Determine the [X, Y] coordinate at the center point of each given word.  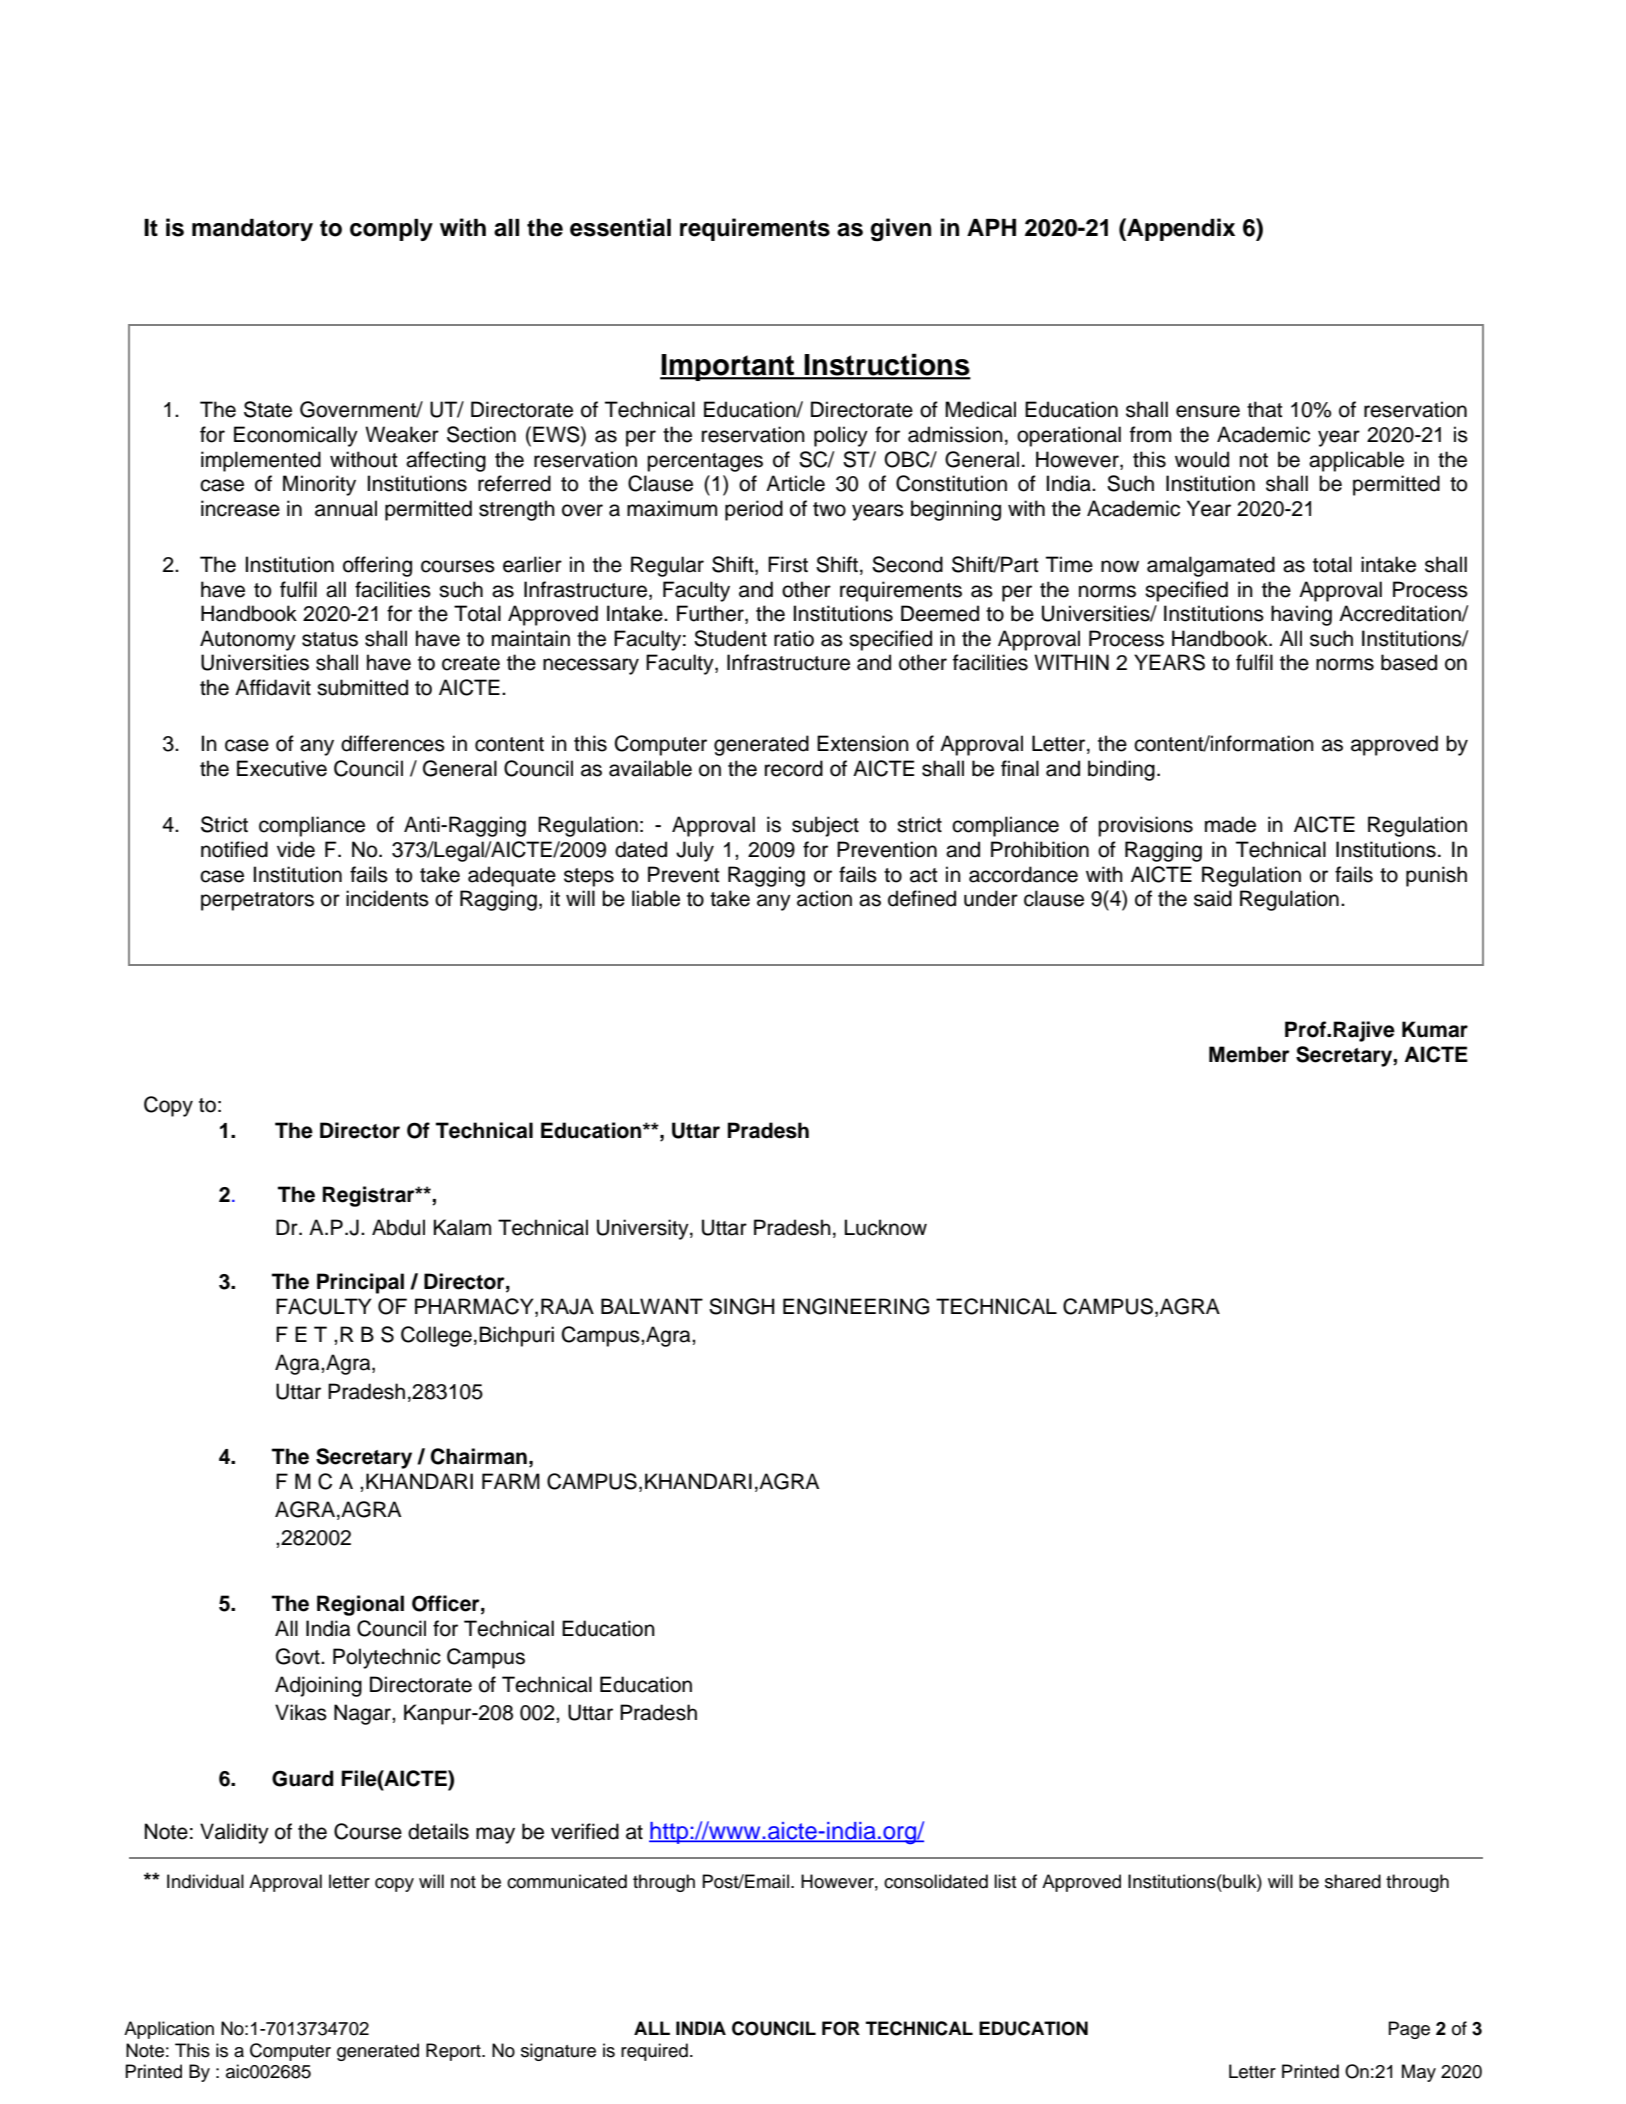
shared [1353, 1881]
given [901, 230]
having [1301, 615]
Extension [863, 743]
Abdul [398, 1227]
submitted [362, 687]
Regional [360, 1605]
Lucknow [886, 1227]
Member [1249, 1054]
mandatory [252, 229]
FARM [511, 1481]
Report [454, 2052]
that [1264, 409]
